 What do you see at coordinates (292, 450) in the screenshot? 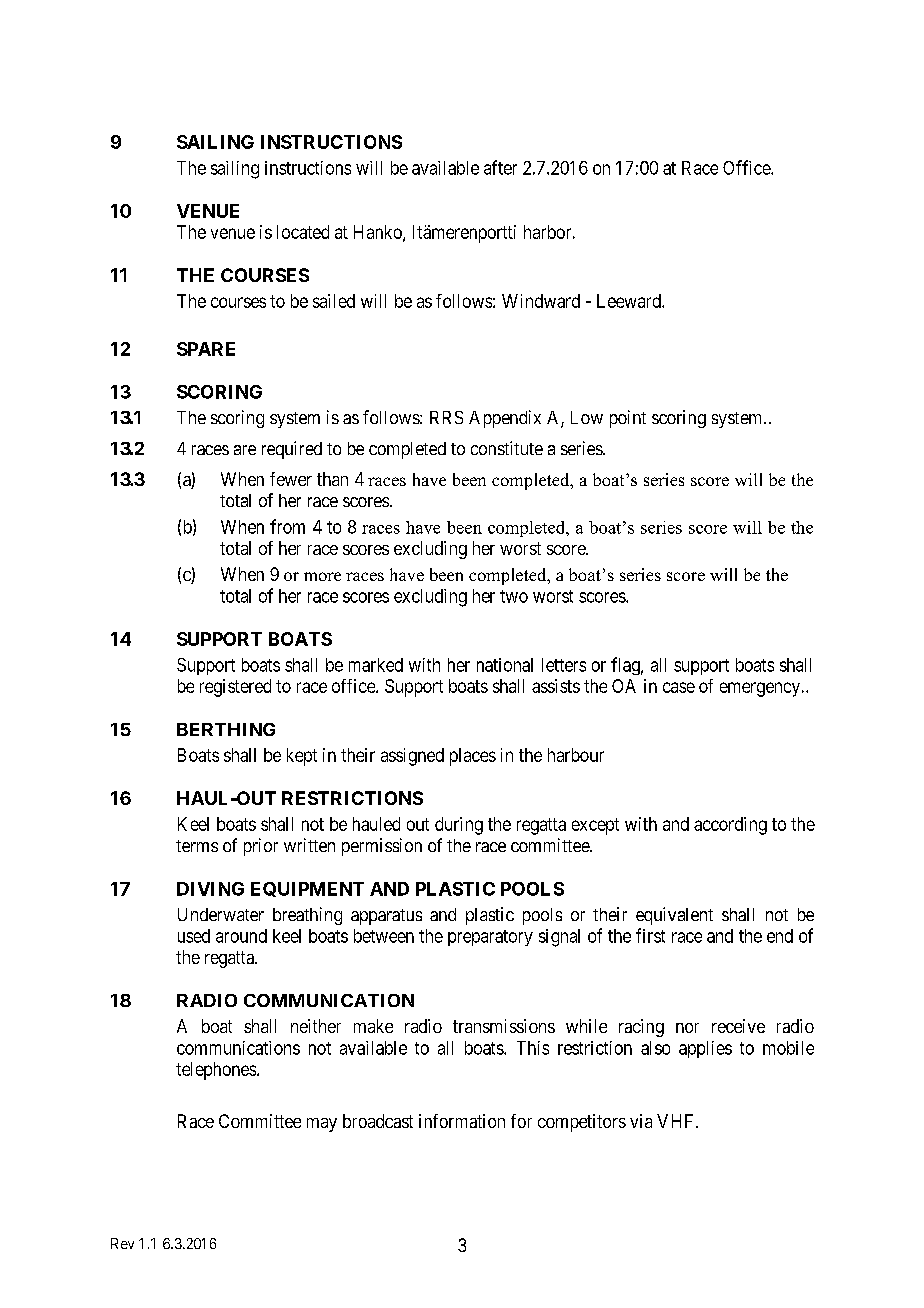
I see `required` at bounding box center [292, 450].
